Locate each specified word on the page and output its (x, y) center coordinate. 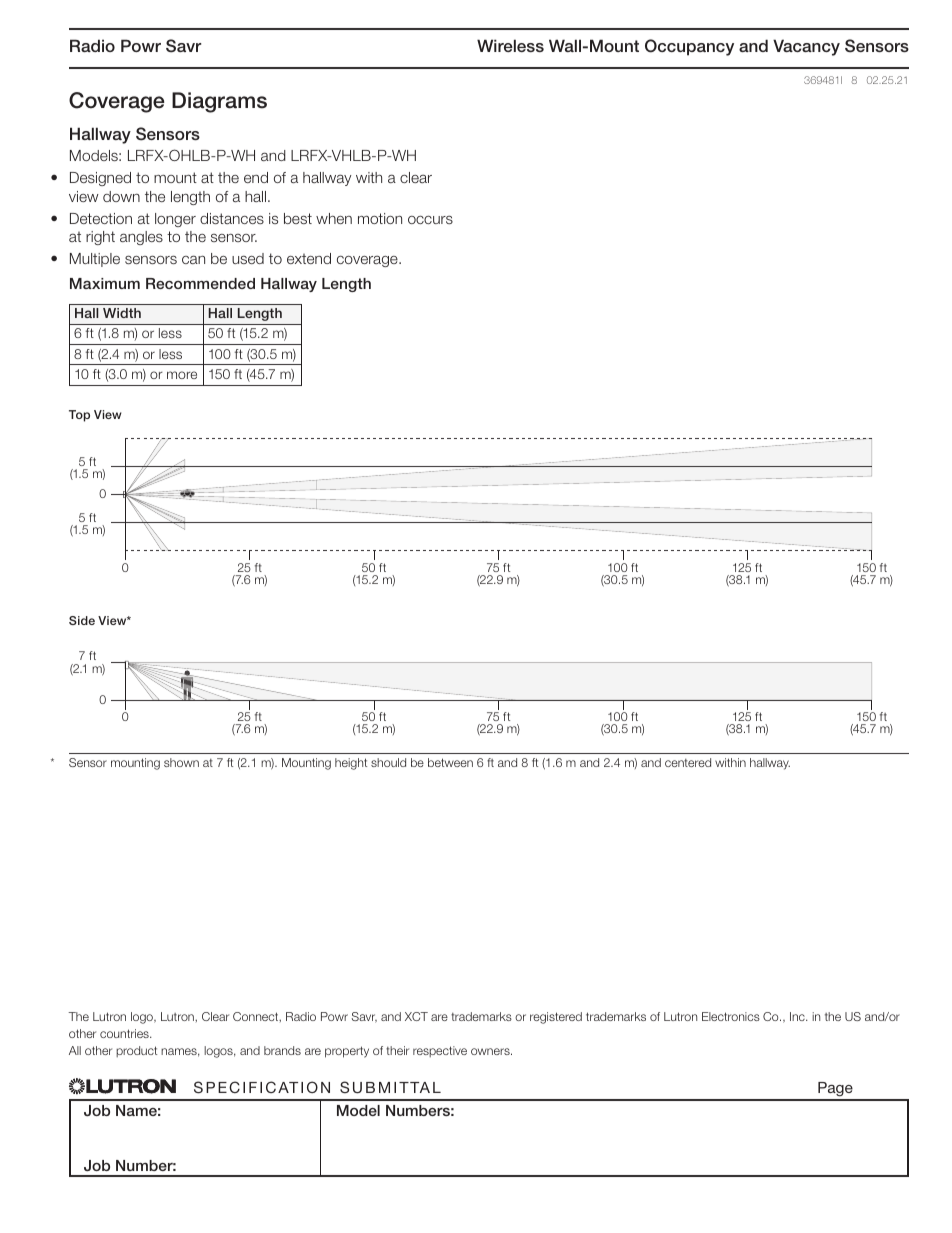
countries (125, 1033)
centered (688, 762)
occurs (430, 219)
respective (440, 1051)
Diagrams (219, 102)
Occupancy (689, 47)
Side (82, 620)
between (450, 762)
